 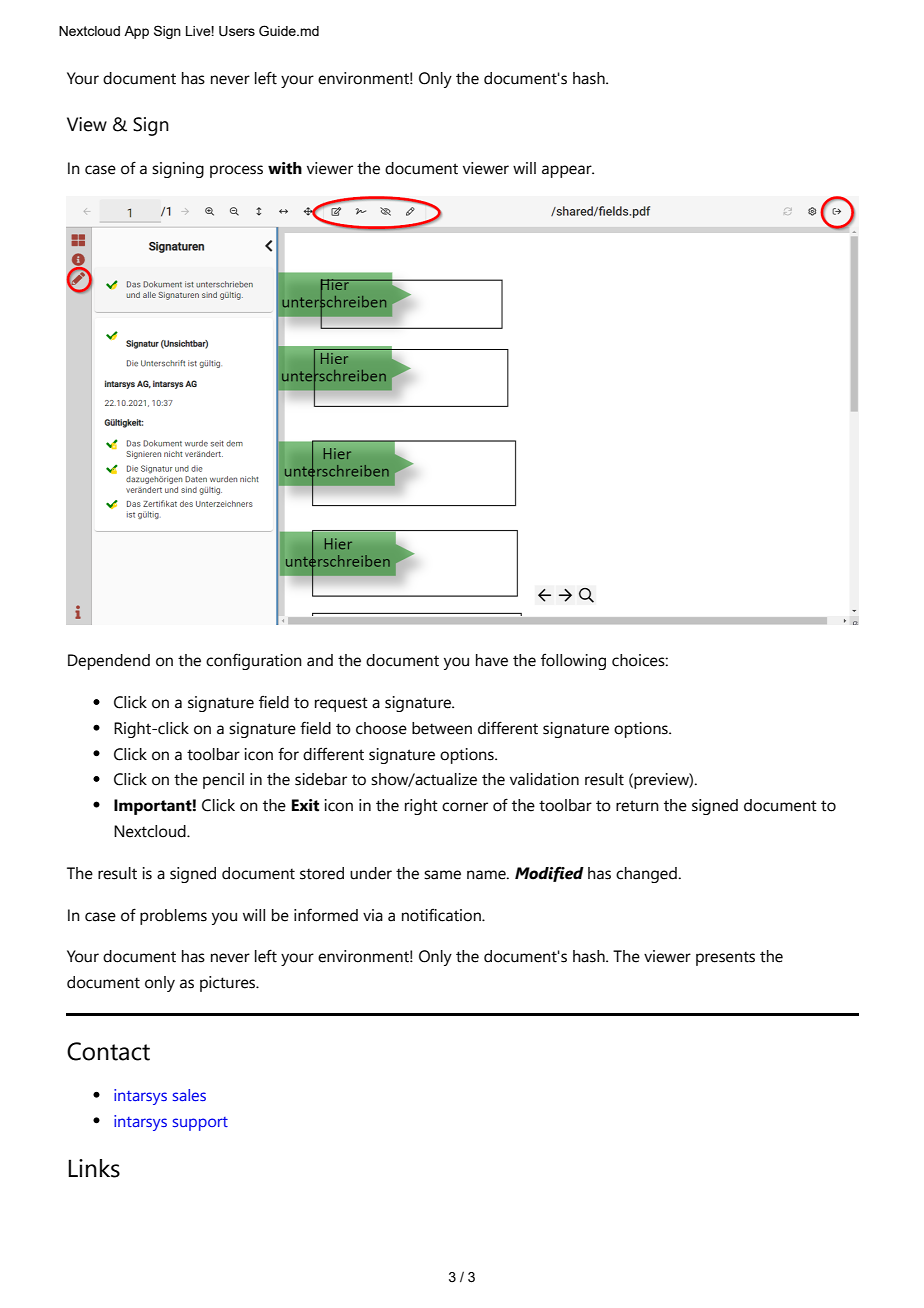 What do you see at coordinates (285, 168) in the screenshot?
I see `with` at bounding box center [285, 168].
